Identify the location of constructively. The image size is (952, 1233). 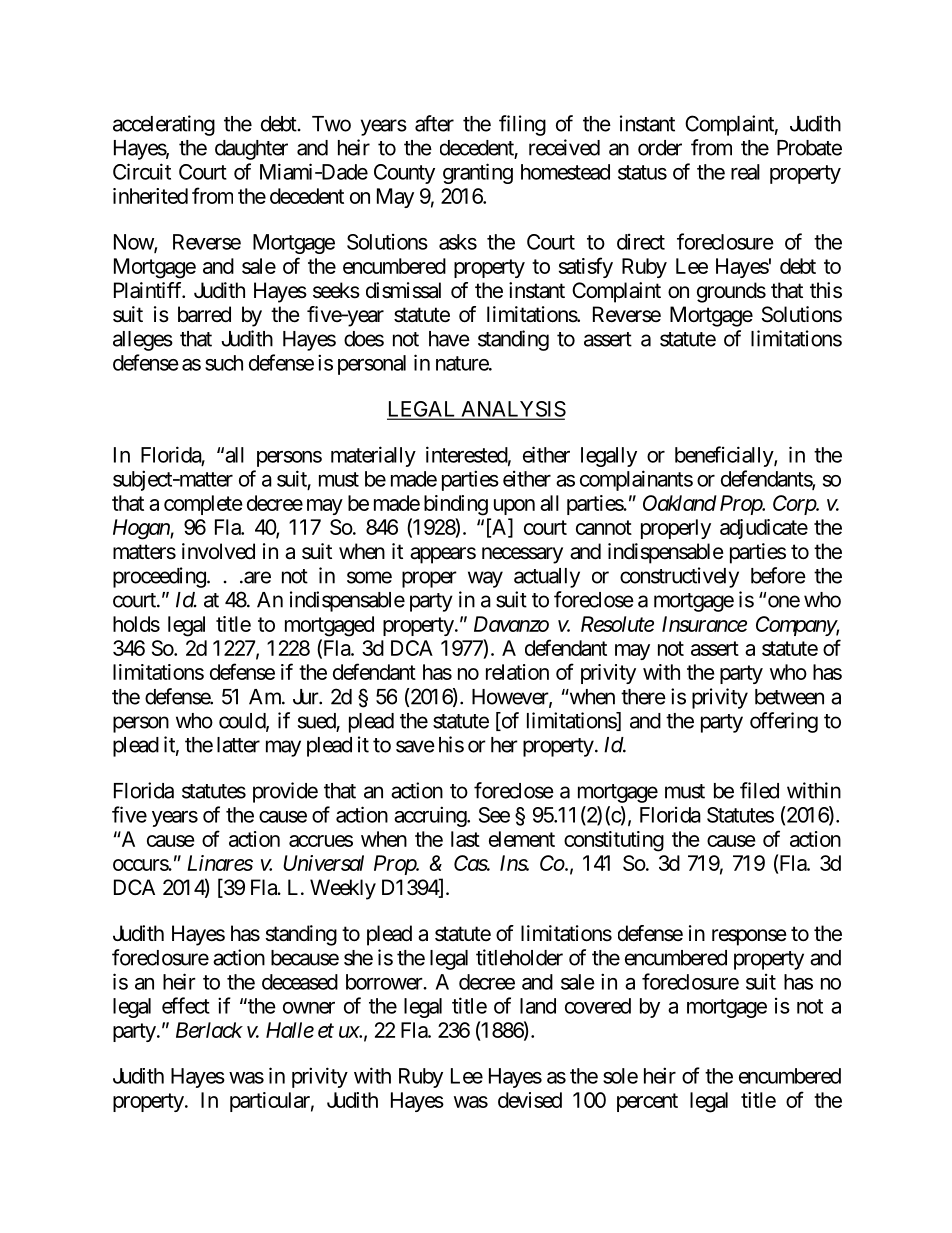
(679, 577).
